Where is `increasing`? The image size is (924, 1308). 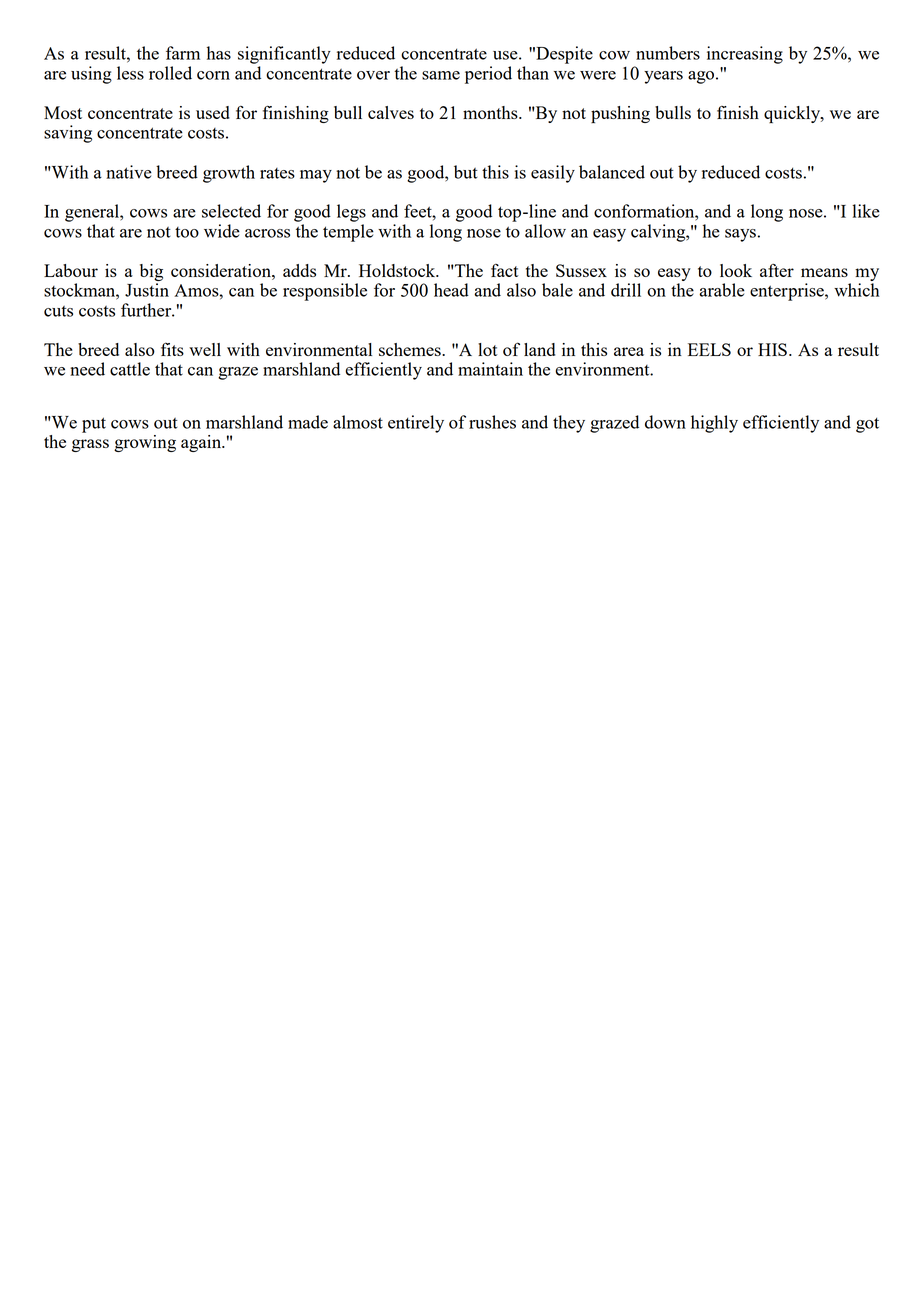 increasing is located at coordinates (745, 55).
